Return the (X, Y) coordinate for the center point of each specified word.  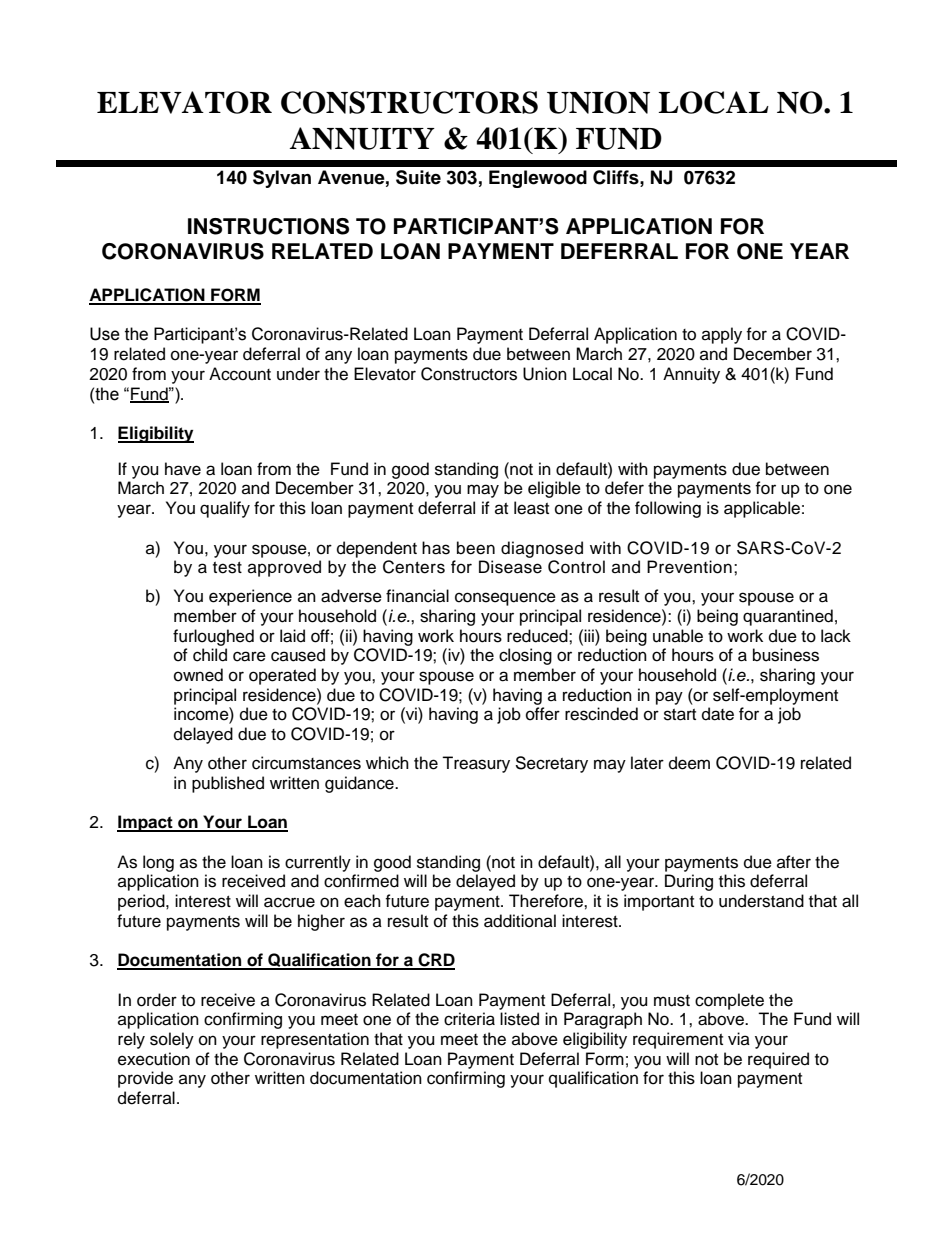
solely (172, 1040)
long (158, 863)
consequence (505, 599)
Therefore (547, 901)
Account (240, 374)
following (668, 509)
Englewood (538, 179)
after (794, 862)
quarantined (788, 617)
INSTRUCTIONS (268, 226)
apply (722, 335)
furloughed (213, 637)
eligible (554, 489)
